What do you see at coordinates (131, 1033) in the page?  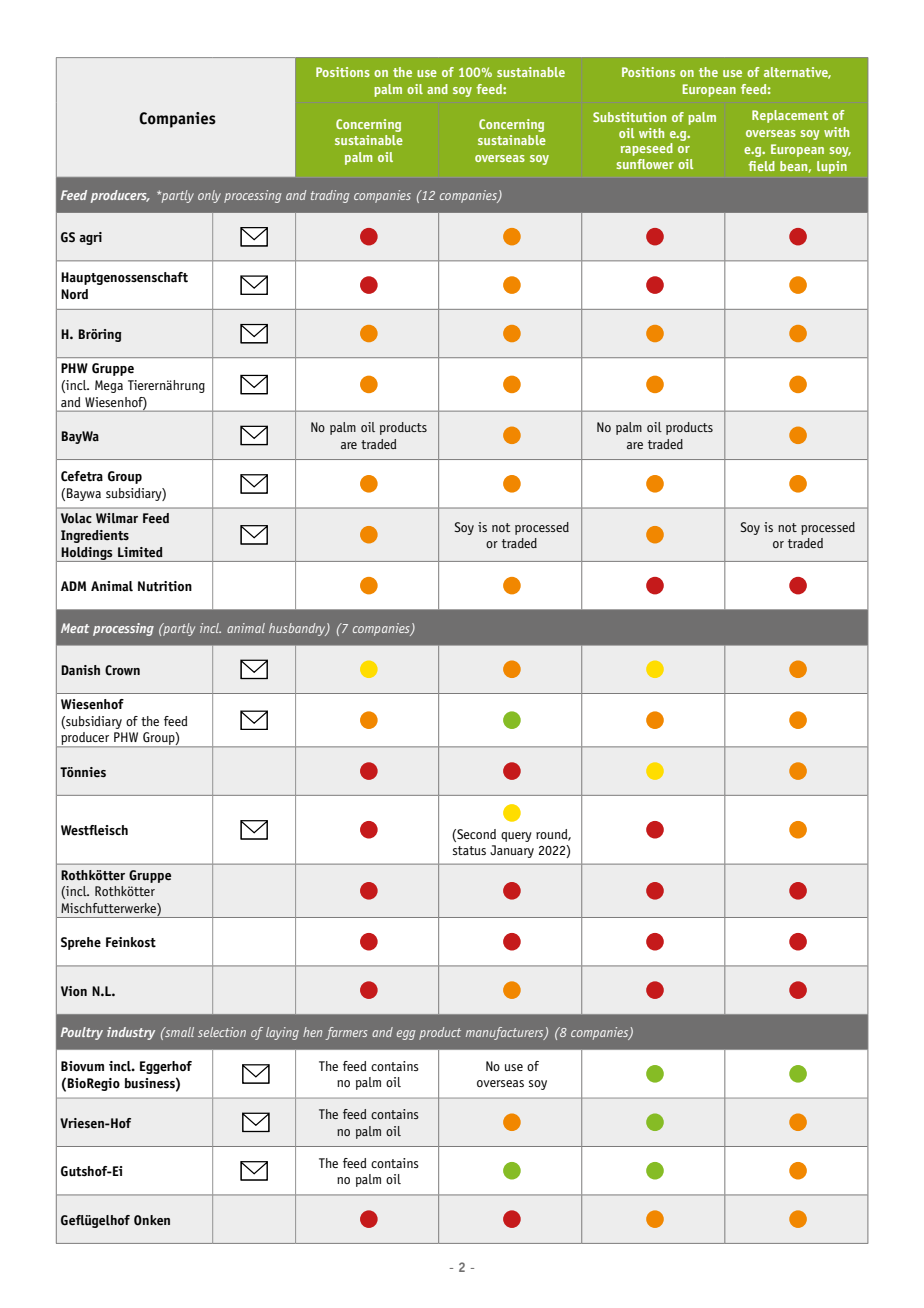 I see `industry` at bounding box center [131, 1033].
